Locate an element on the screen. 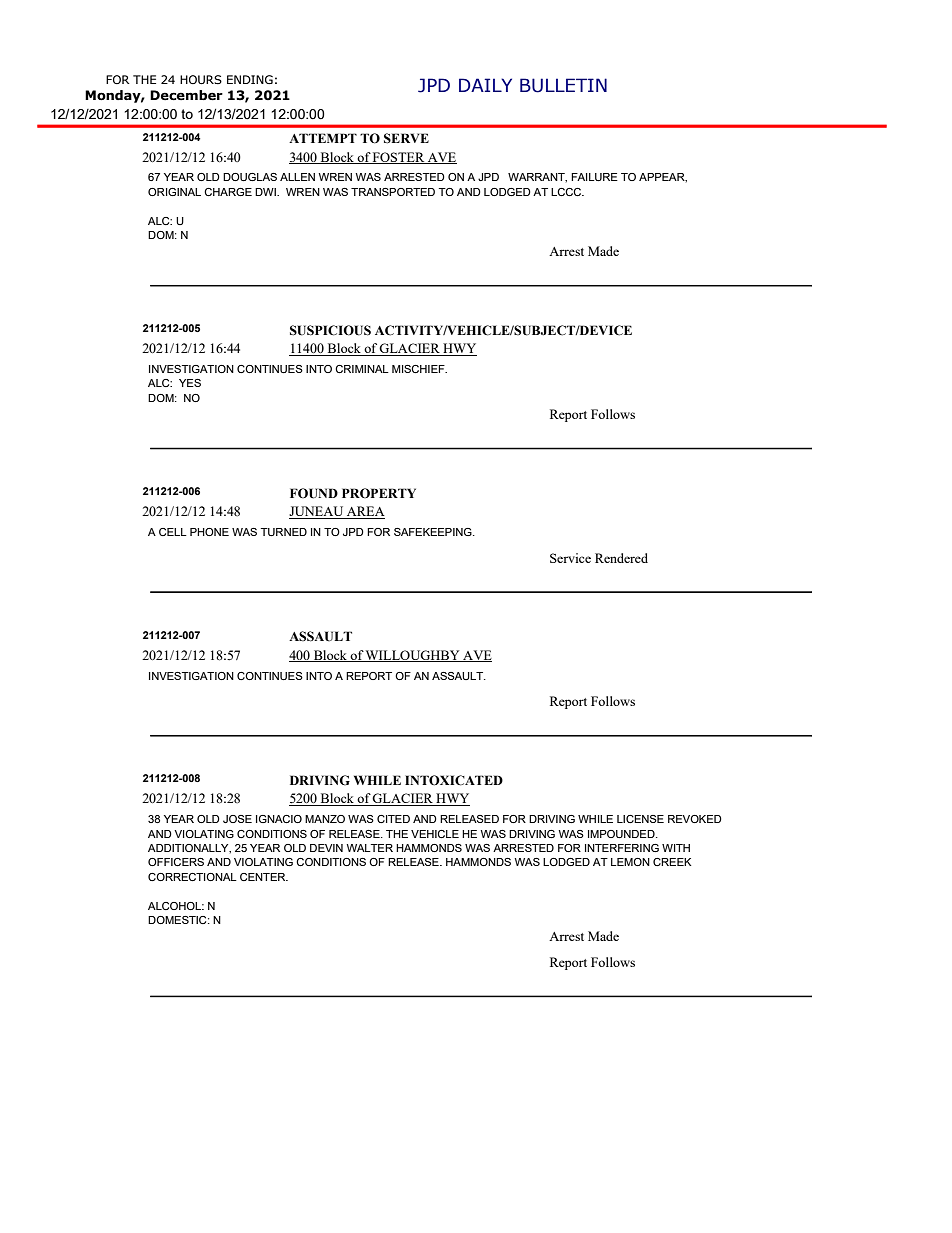  SERVE is located at coordinates (406, 138).
